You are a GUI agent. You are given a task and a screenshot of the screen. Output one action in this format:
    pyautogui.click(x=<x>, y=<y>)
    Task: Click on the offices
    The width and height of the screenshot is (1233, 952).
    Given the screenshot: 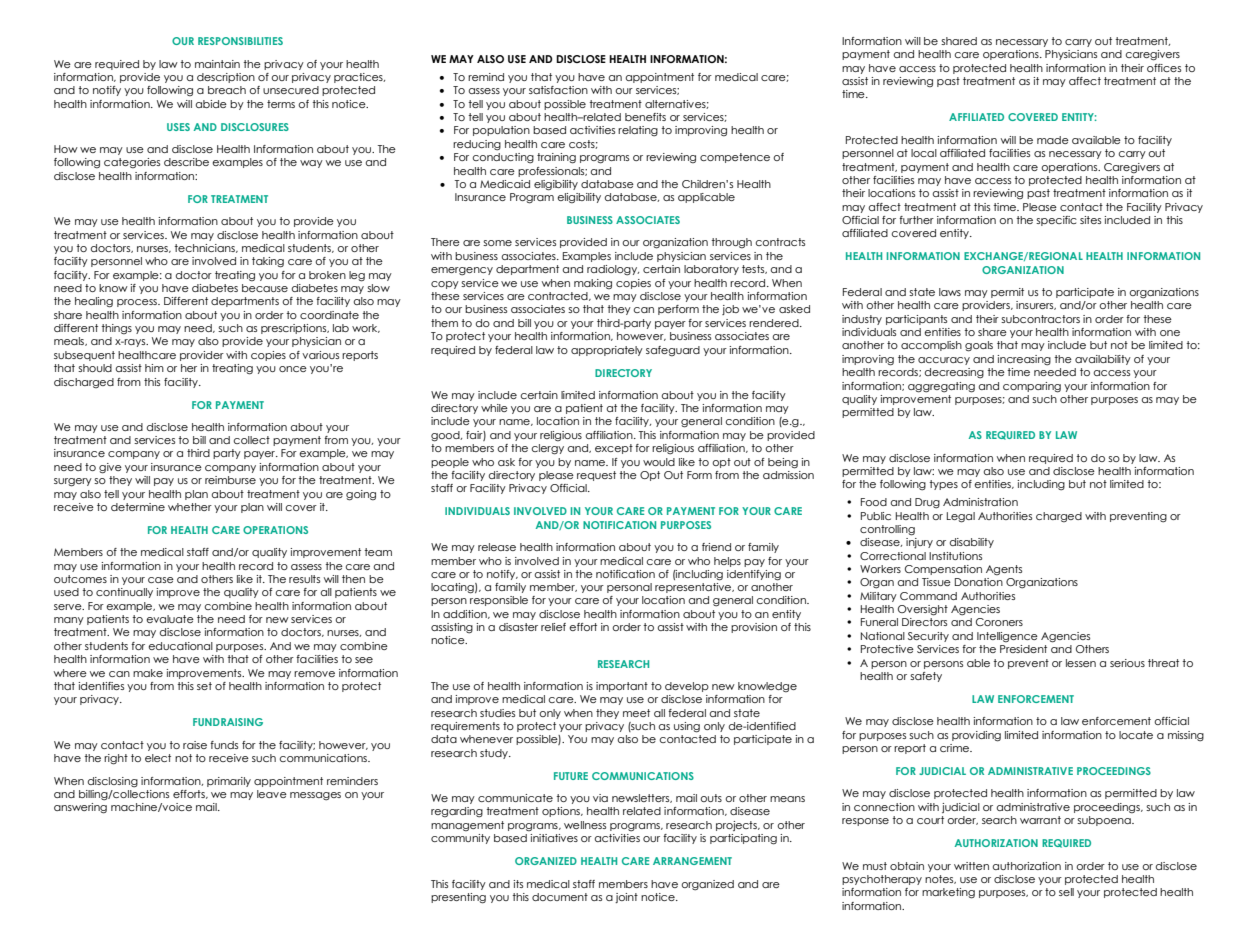 What is the action you would take?
    pyautogui.click(x=1164, y=68)
